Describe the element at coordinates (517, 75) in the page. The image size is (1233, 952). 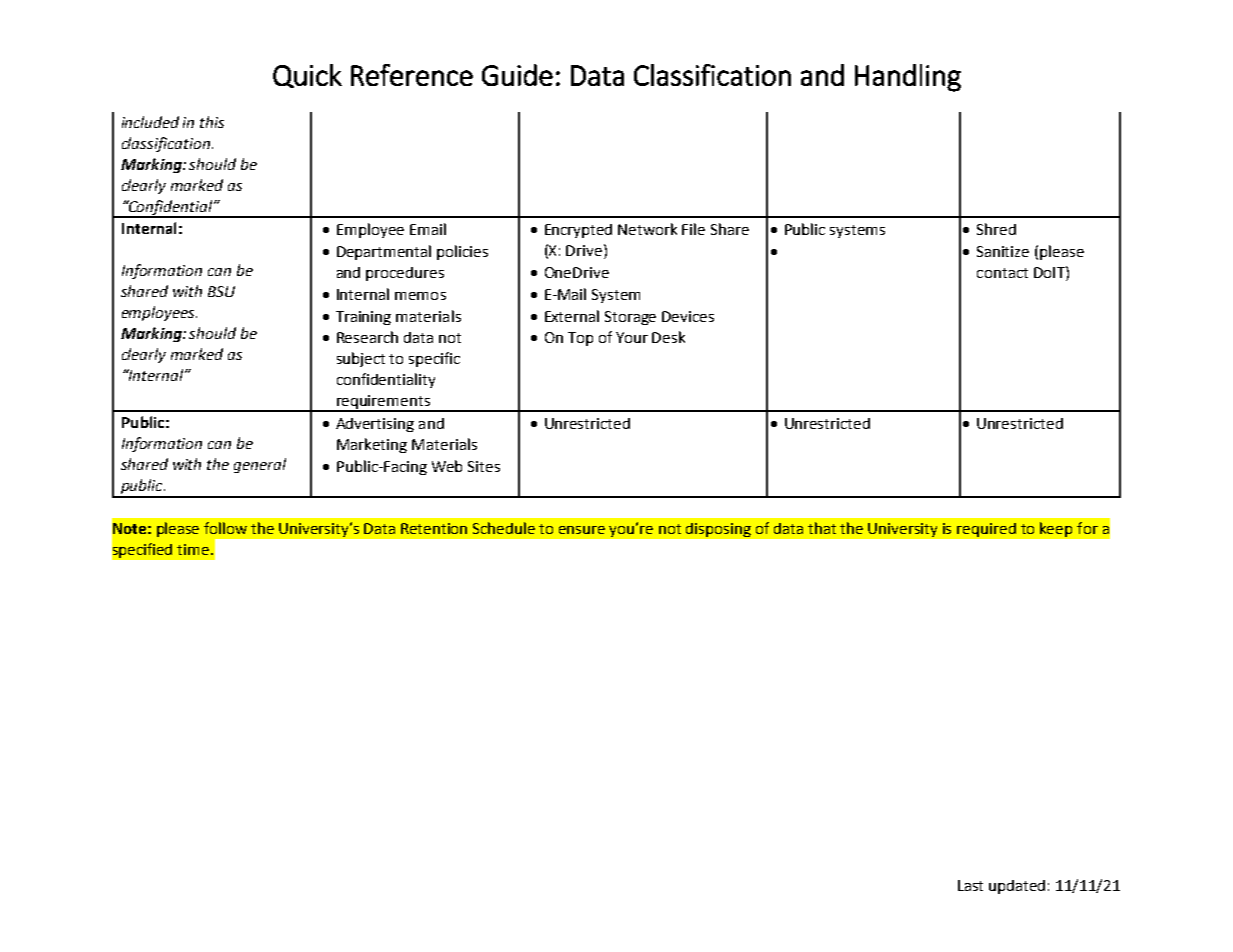
I see `Guide` at that location.
